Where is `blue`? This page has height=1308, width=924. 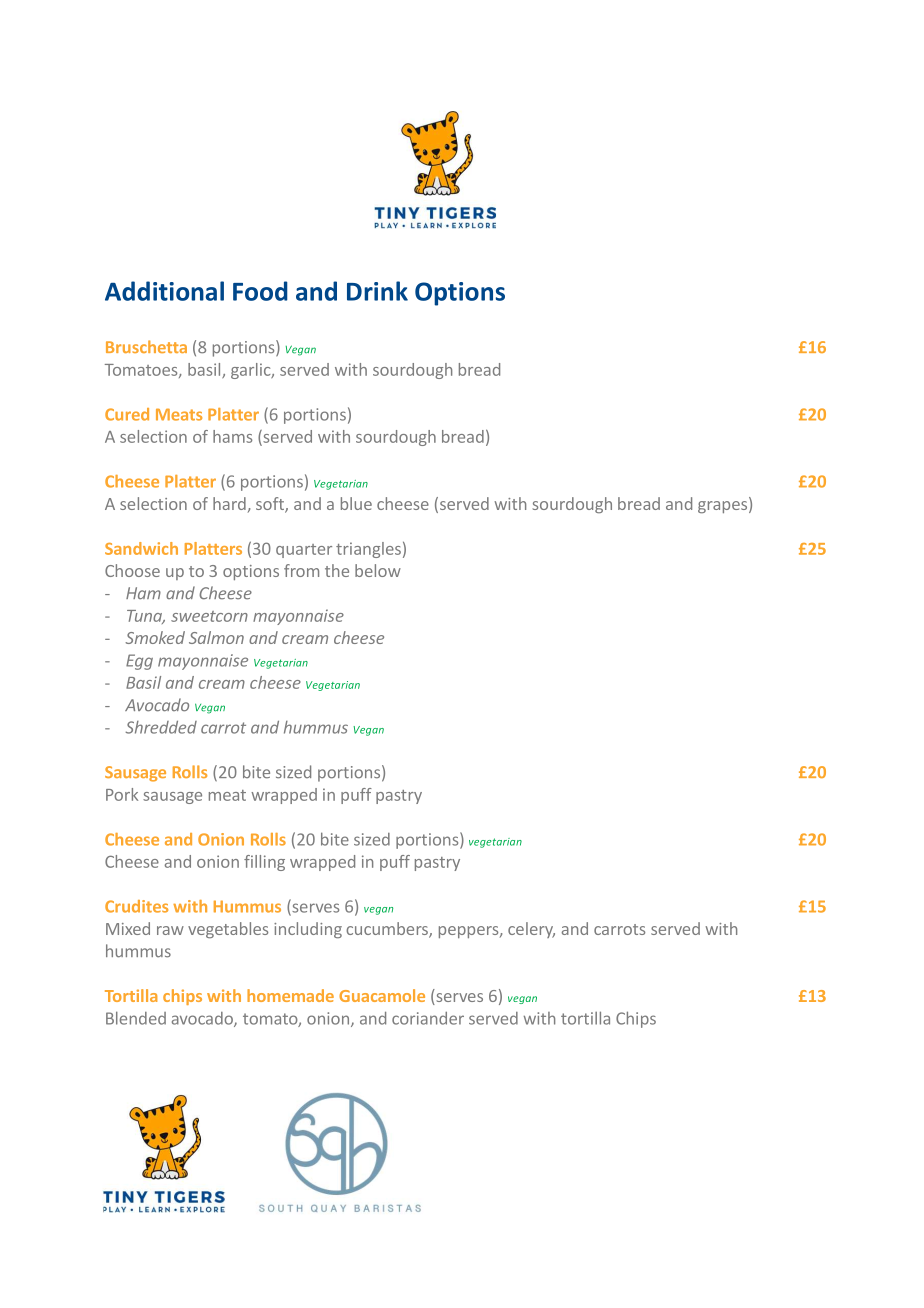 blue is located at coordinates (356, 503).
